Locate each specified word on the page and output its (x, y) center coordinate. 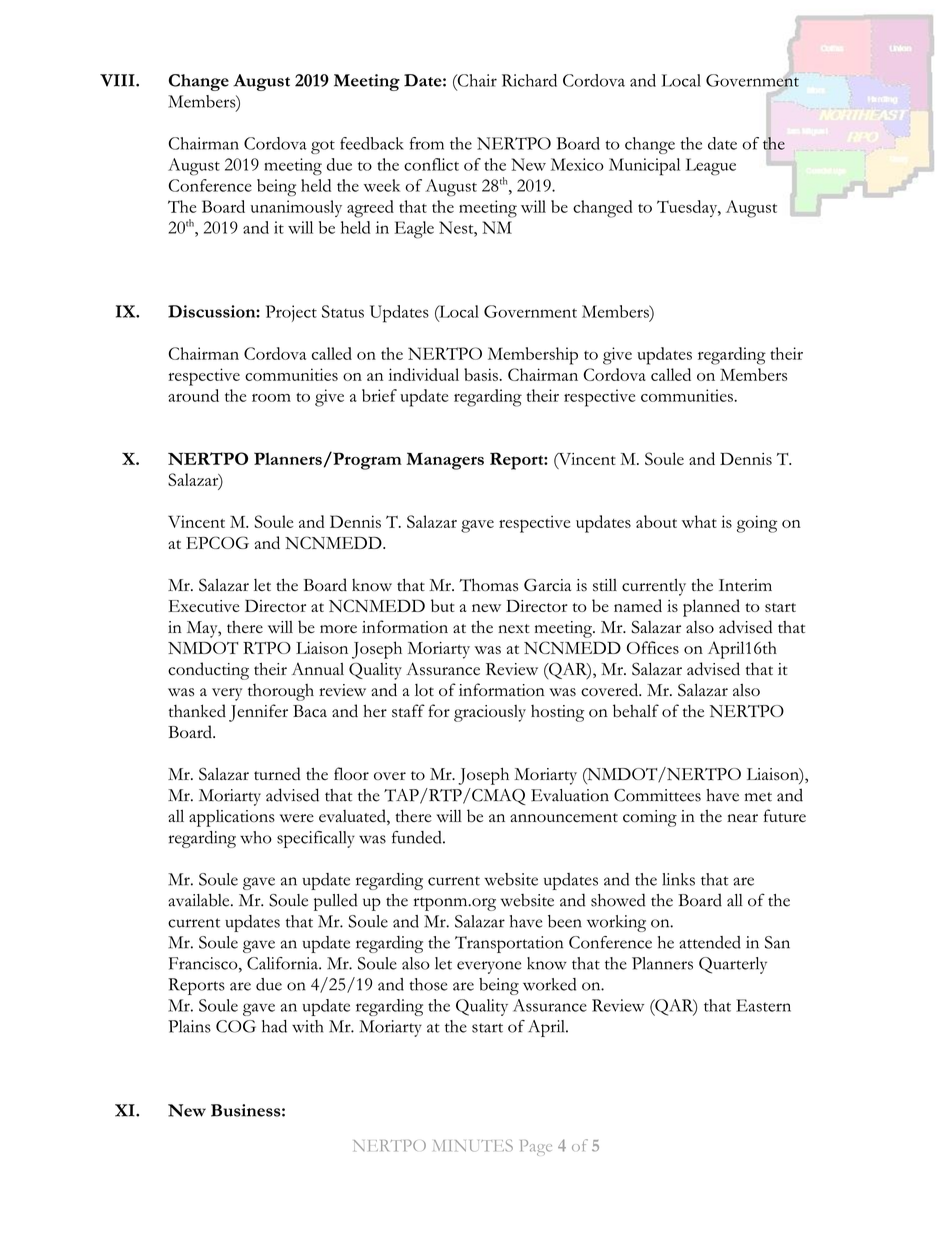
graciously (490, 713)
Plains (189, 1026)
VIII (118, 80)
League (711, 167)
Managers (445, 461)
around (193, 395)
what (699, 521)
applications (232, 818)
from (427, 143)
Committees (657, 795)
